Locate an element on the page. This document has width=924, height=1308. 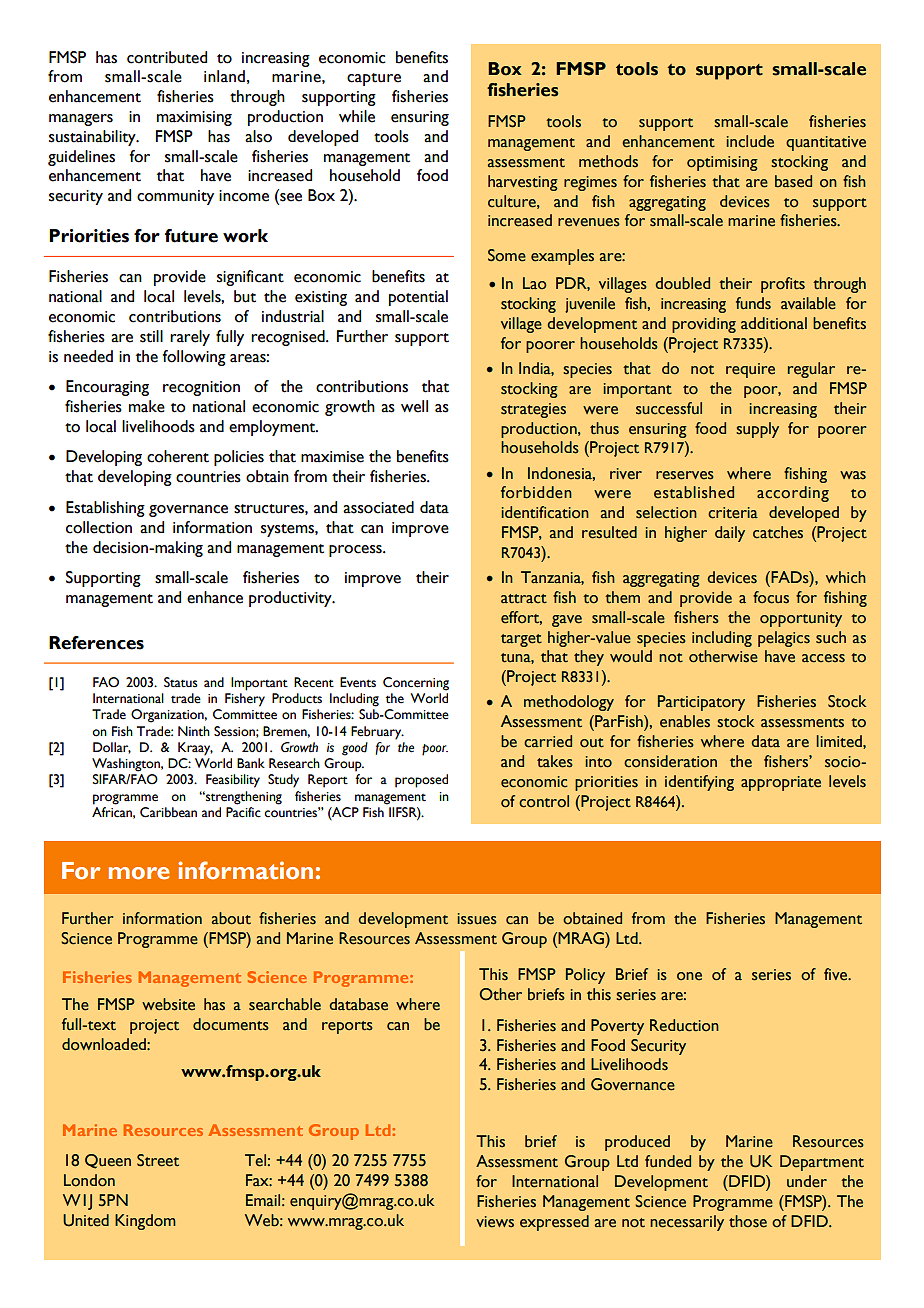
opportunity is located at coordinates (801, 619).
